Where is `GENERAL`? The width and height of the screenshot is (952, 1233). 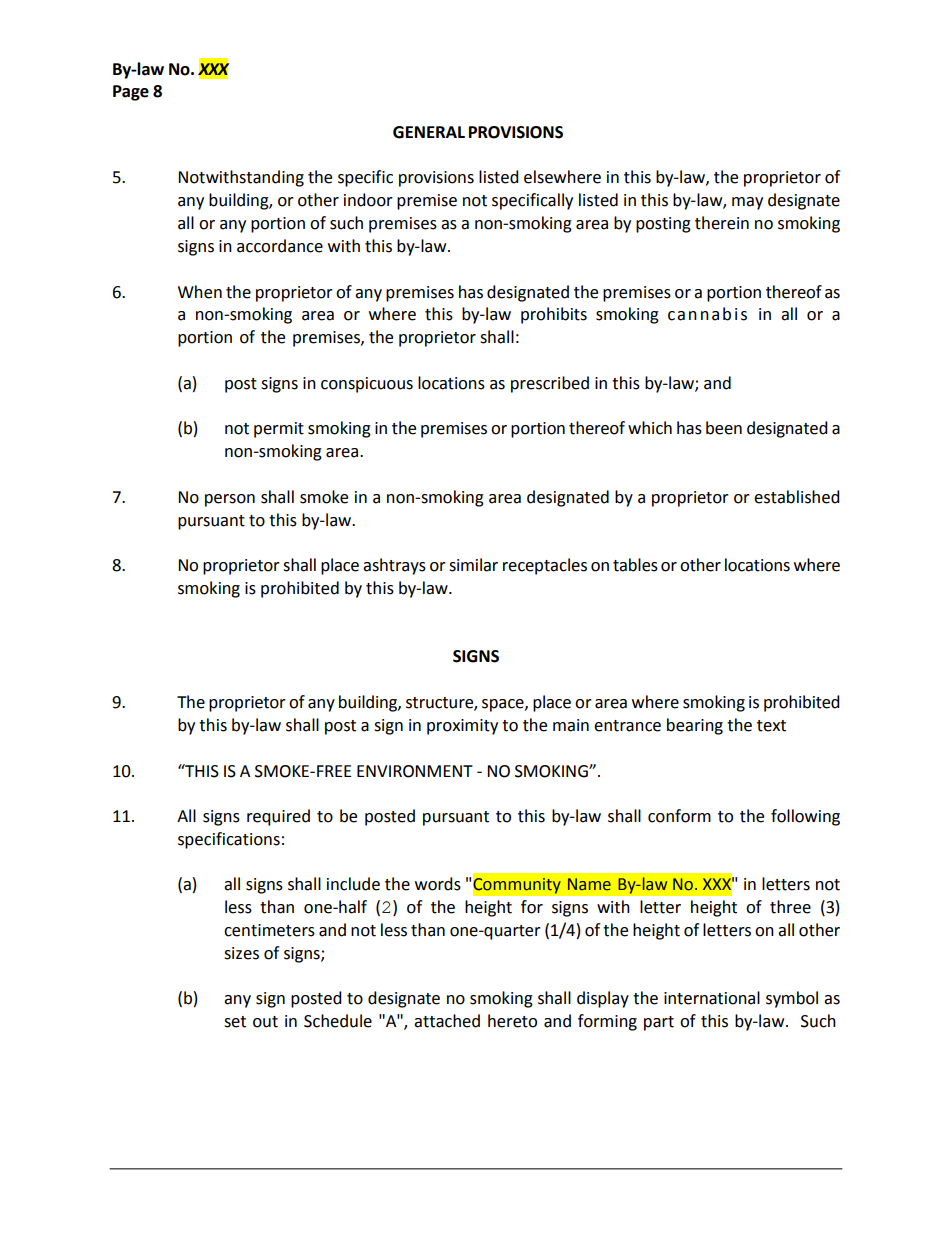 GENERAL is located at coordinates (429, 132).
